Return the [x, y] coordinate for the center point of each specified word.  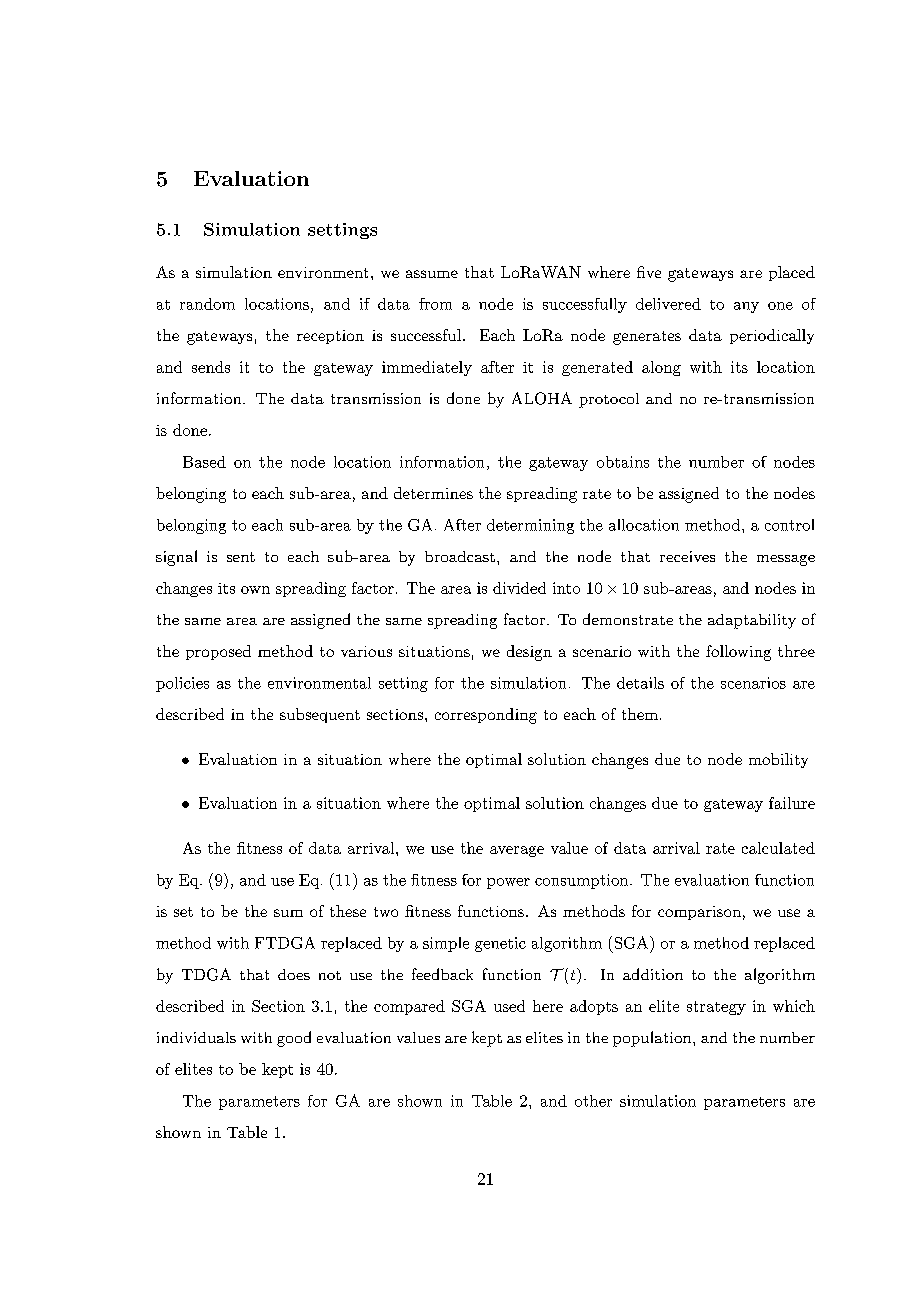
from [435, 304]
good [294, 1039]
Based [204, 462]
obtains [623, 462]
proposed [218, 652]
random [207, 304]
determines [433, 493]
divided [519, 588]
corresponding [486, 716]
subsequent [320, 715]
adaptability [752, 621]
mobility [778, 760]
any [746, 307]
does [294, 974]
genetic [500, 944]
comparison [699, 913]
